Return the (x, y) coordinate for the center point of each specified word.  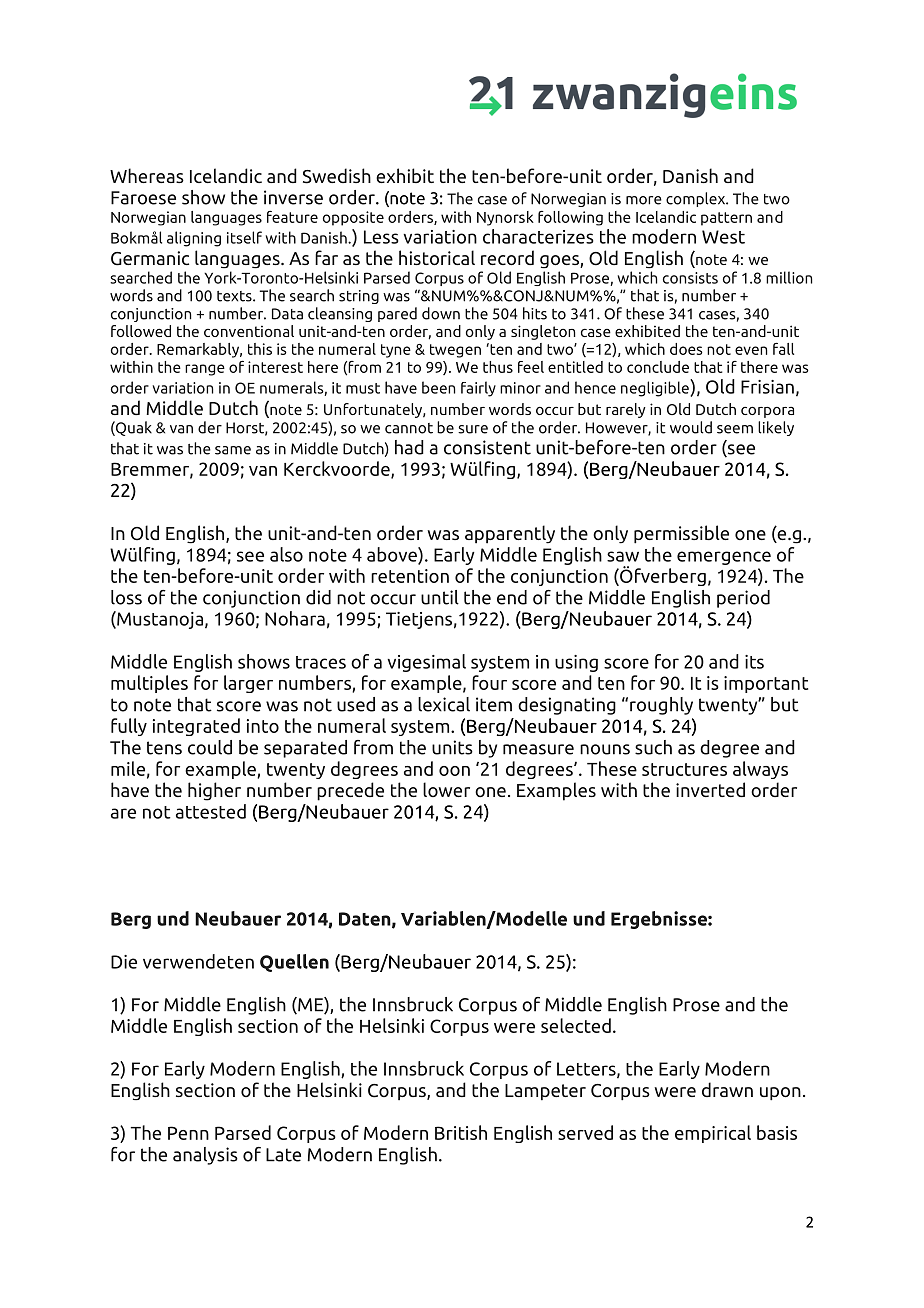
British (461, 1132)
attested (211, 811)
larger (248, 684)
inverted (710, 789)
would (691, 427)
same (233, 450)
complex (697, 199)
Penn (188, 1133)
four (489, 682)
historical (437, 258)
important (766, 684)
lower (446, 789)
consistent (487, 447)
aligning (194, 239)
